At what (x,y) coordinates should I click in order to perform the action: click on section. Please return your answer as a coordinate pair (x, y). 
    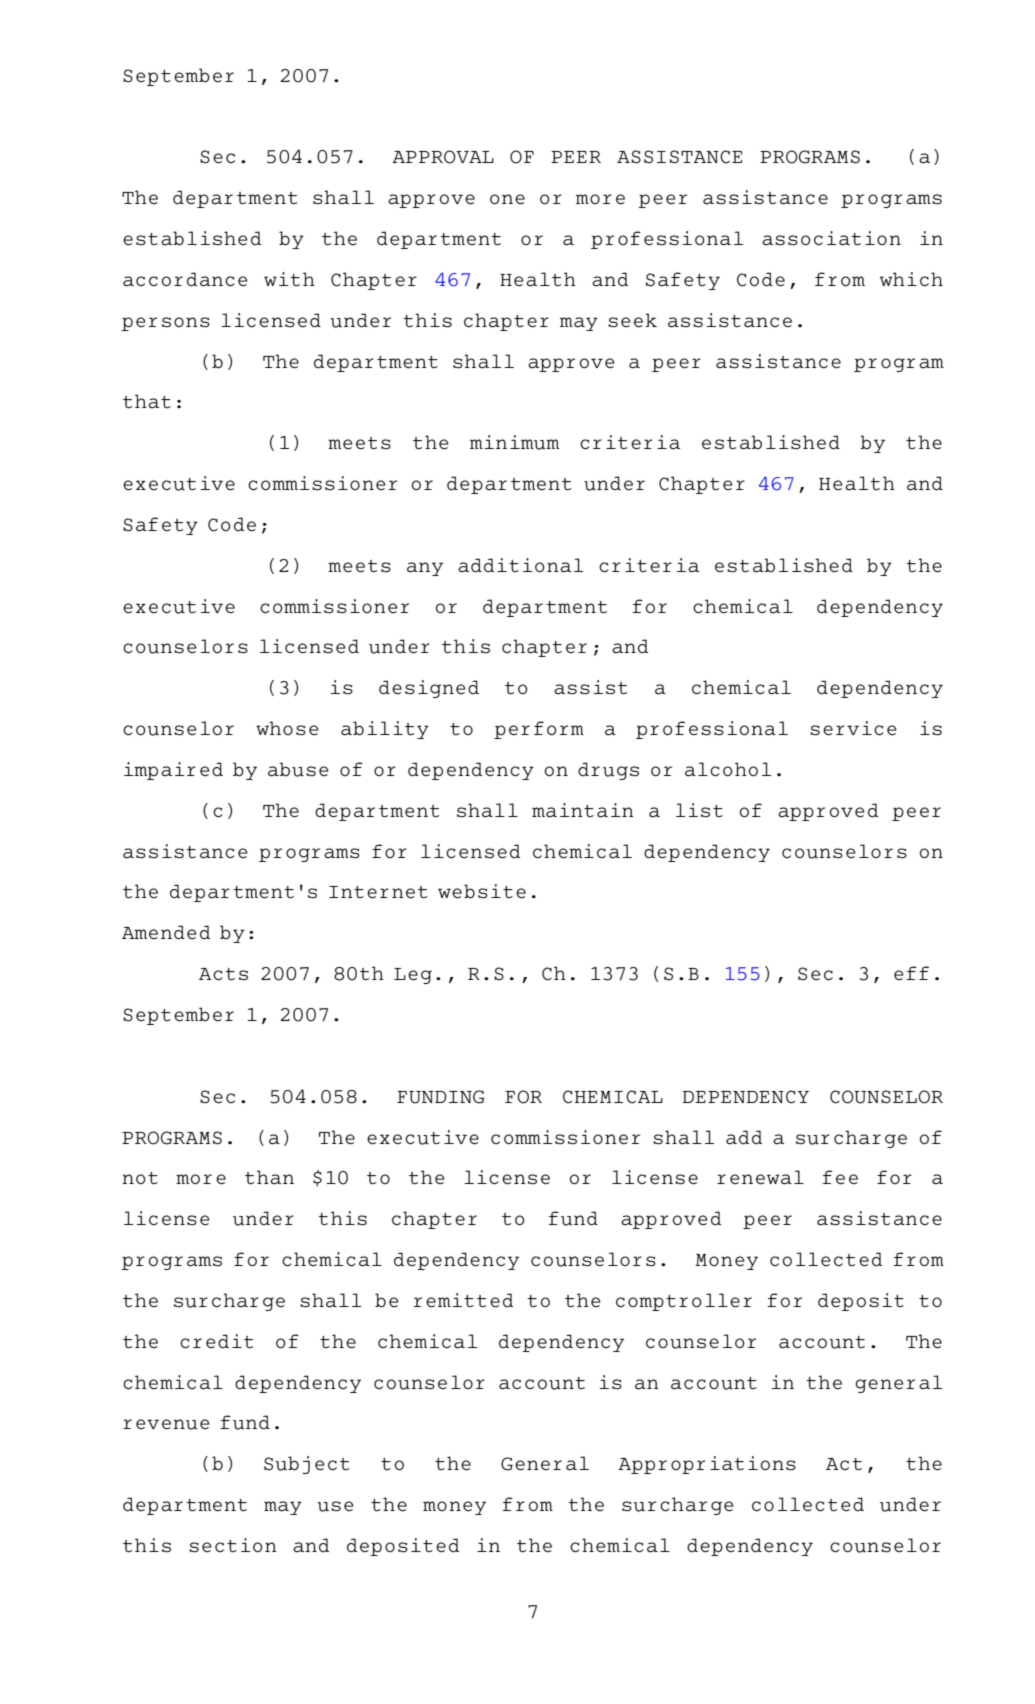
    Looking at the image, I should click on (233, 1545).
